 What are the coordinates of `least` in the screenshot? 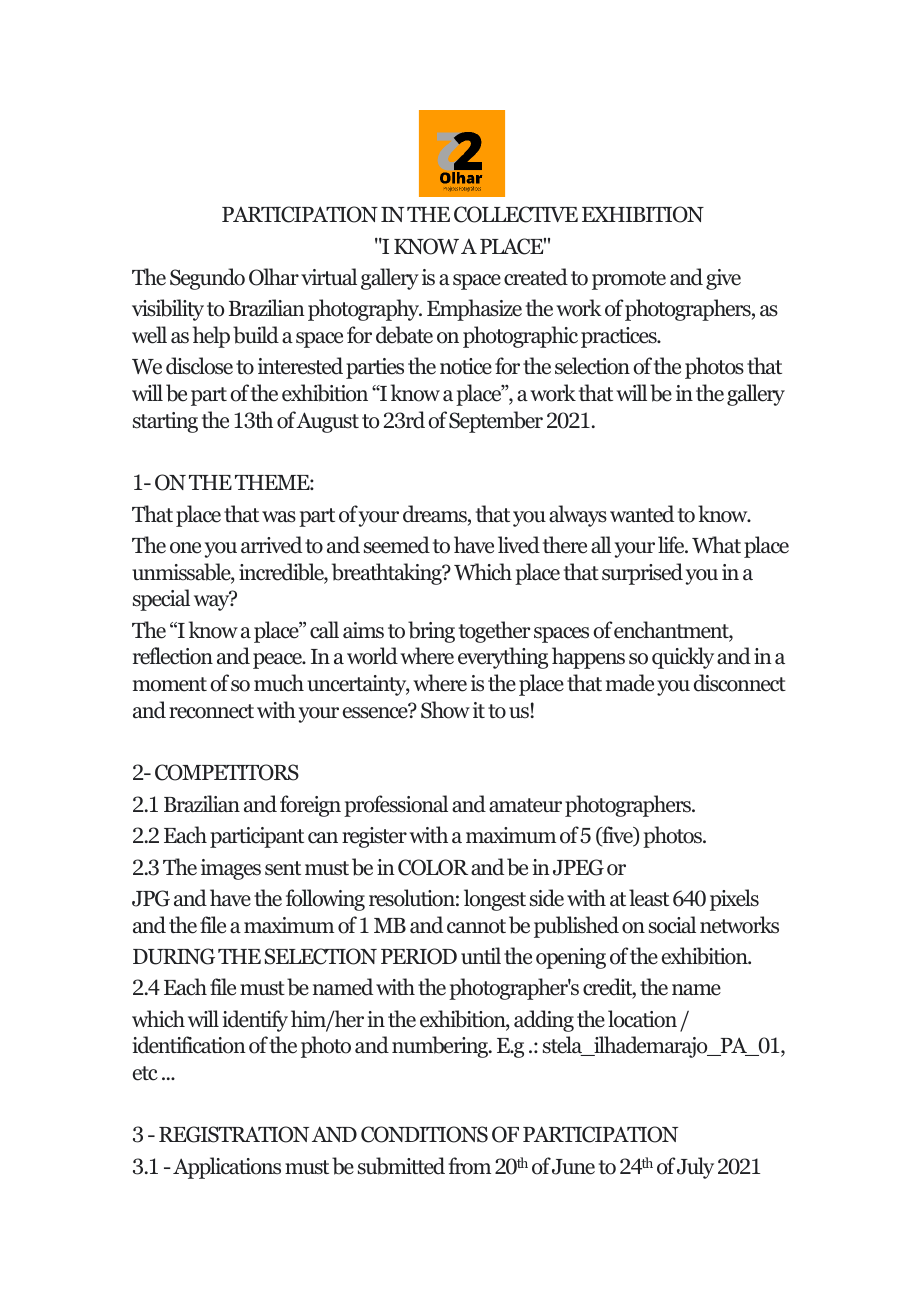 It's located at (649, 898).
